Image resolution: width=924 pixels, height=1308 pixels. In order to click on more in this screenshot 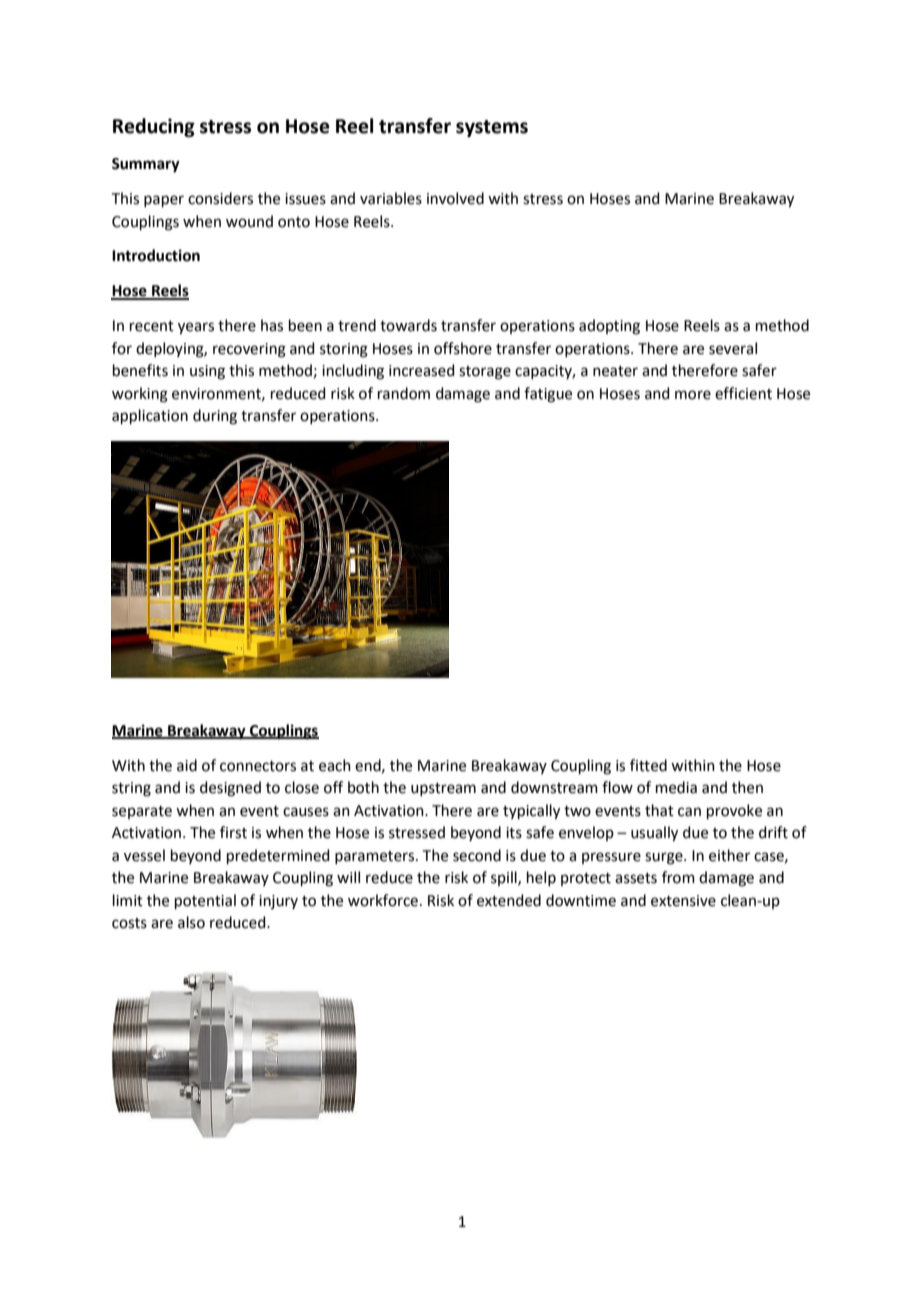, I will do `click(693, 395)`.
